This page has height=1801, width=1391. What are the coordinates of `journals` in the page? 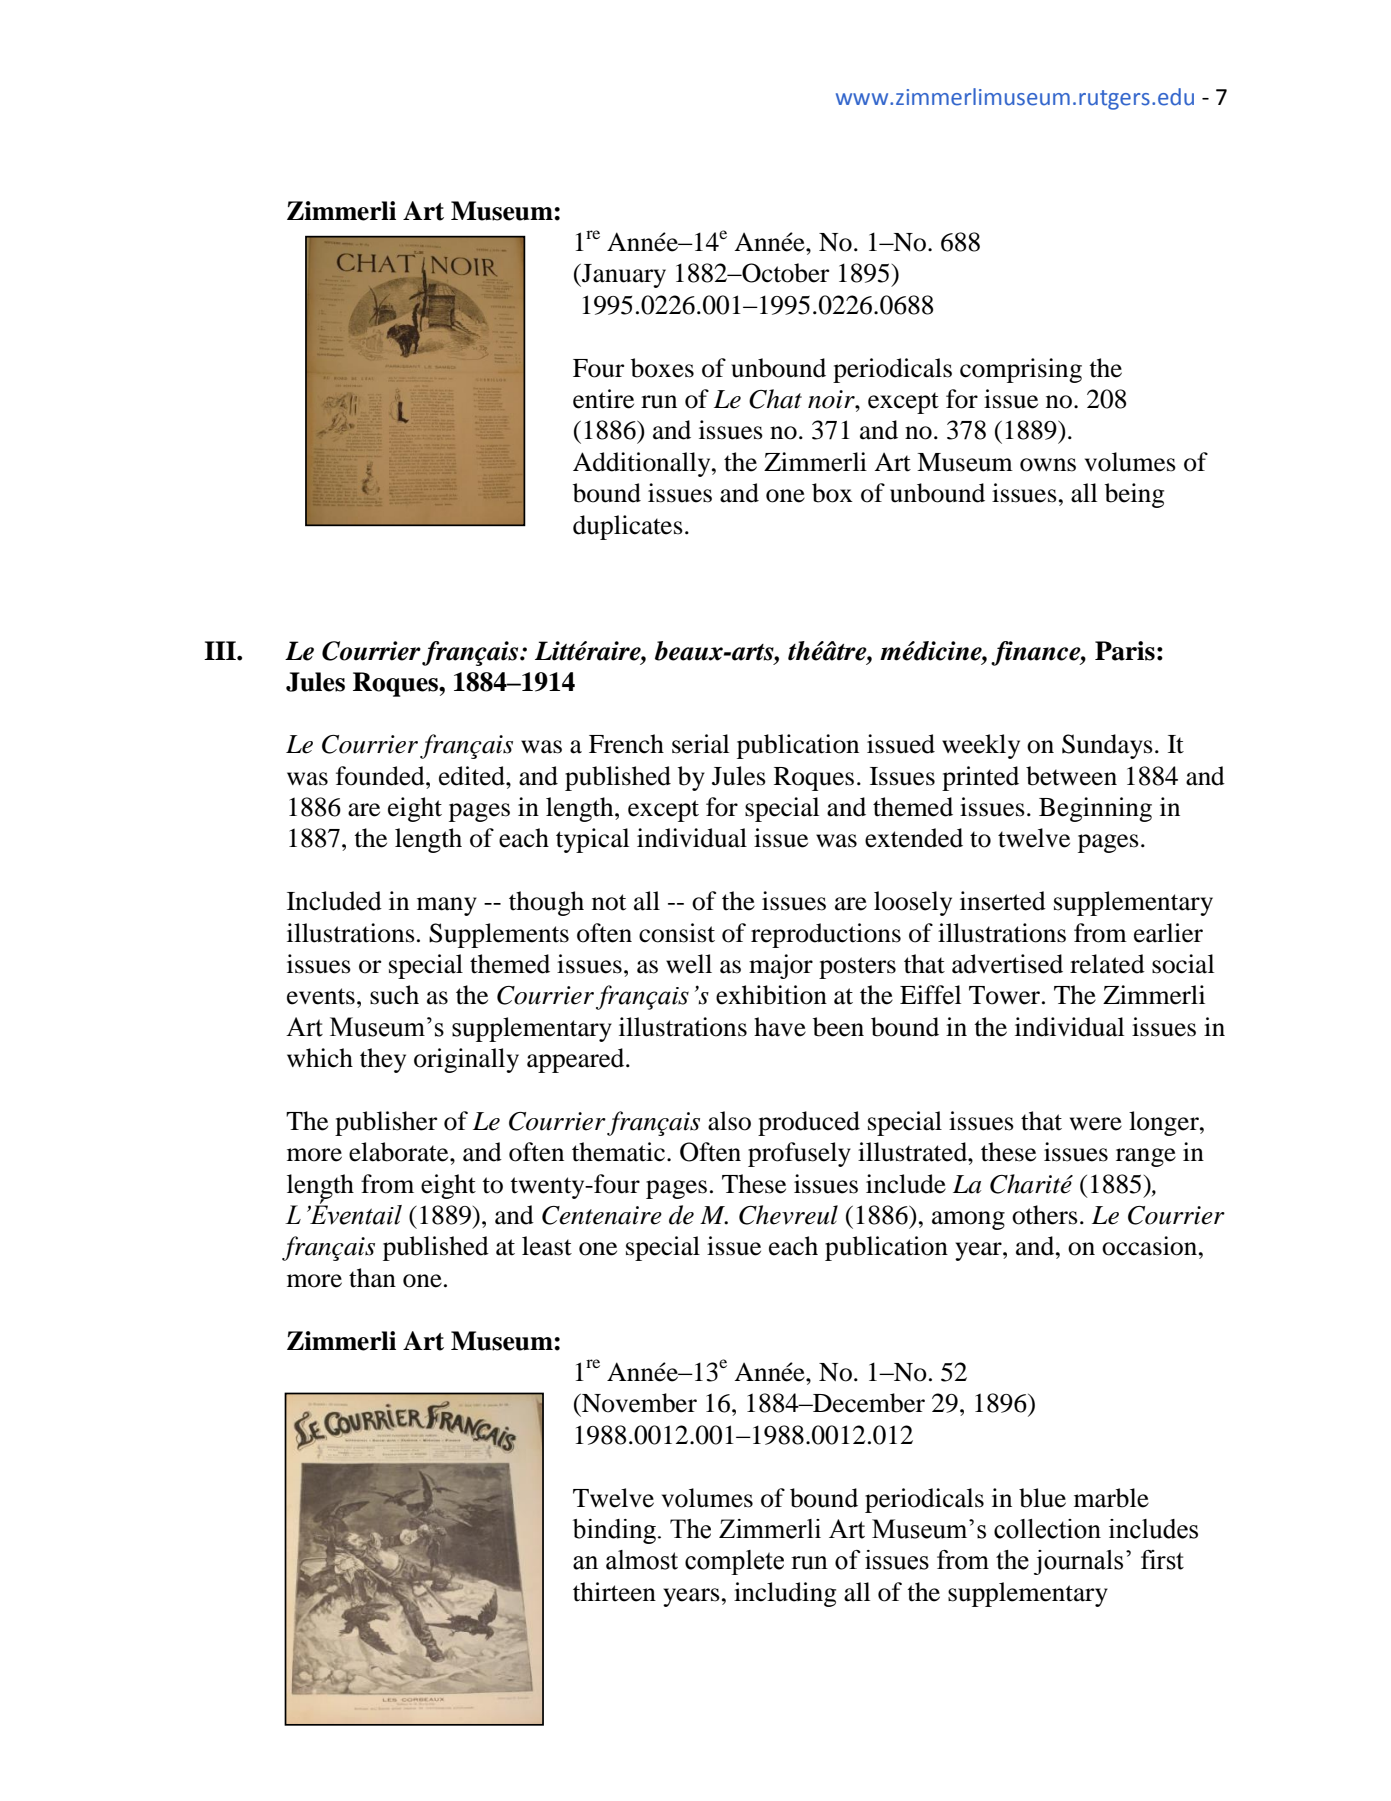 It's located at (1078, 1562).
